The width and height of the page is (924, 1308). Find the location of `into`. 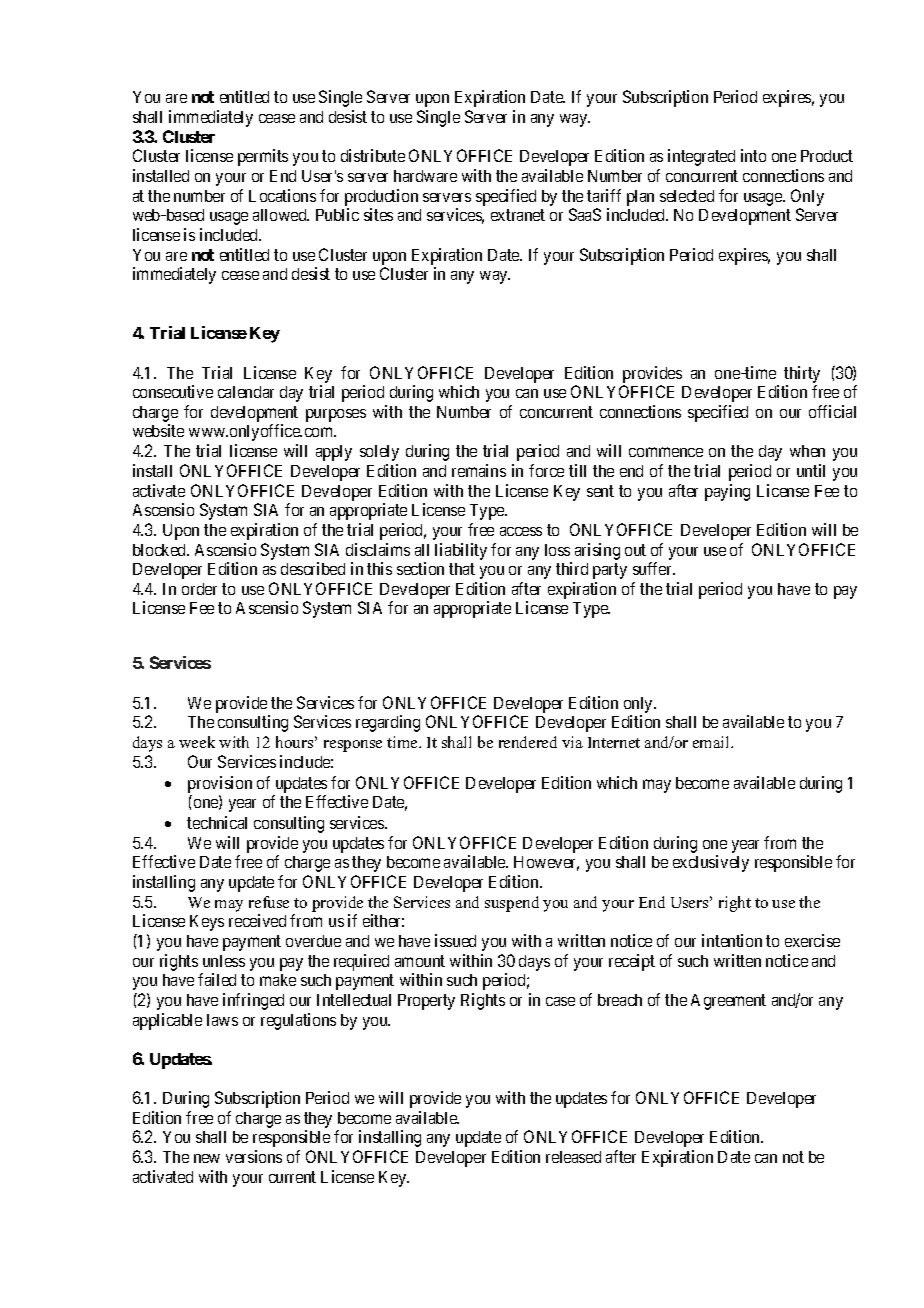

into is located at coordinates (753, 155).
